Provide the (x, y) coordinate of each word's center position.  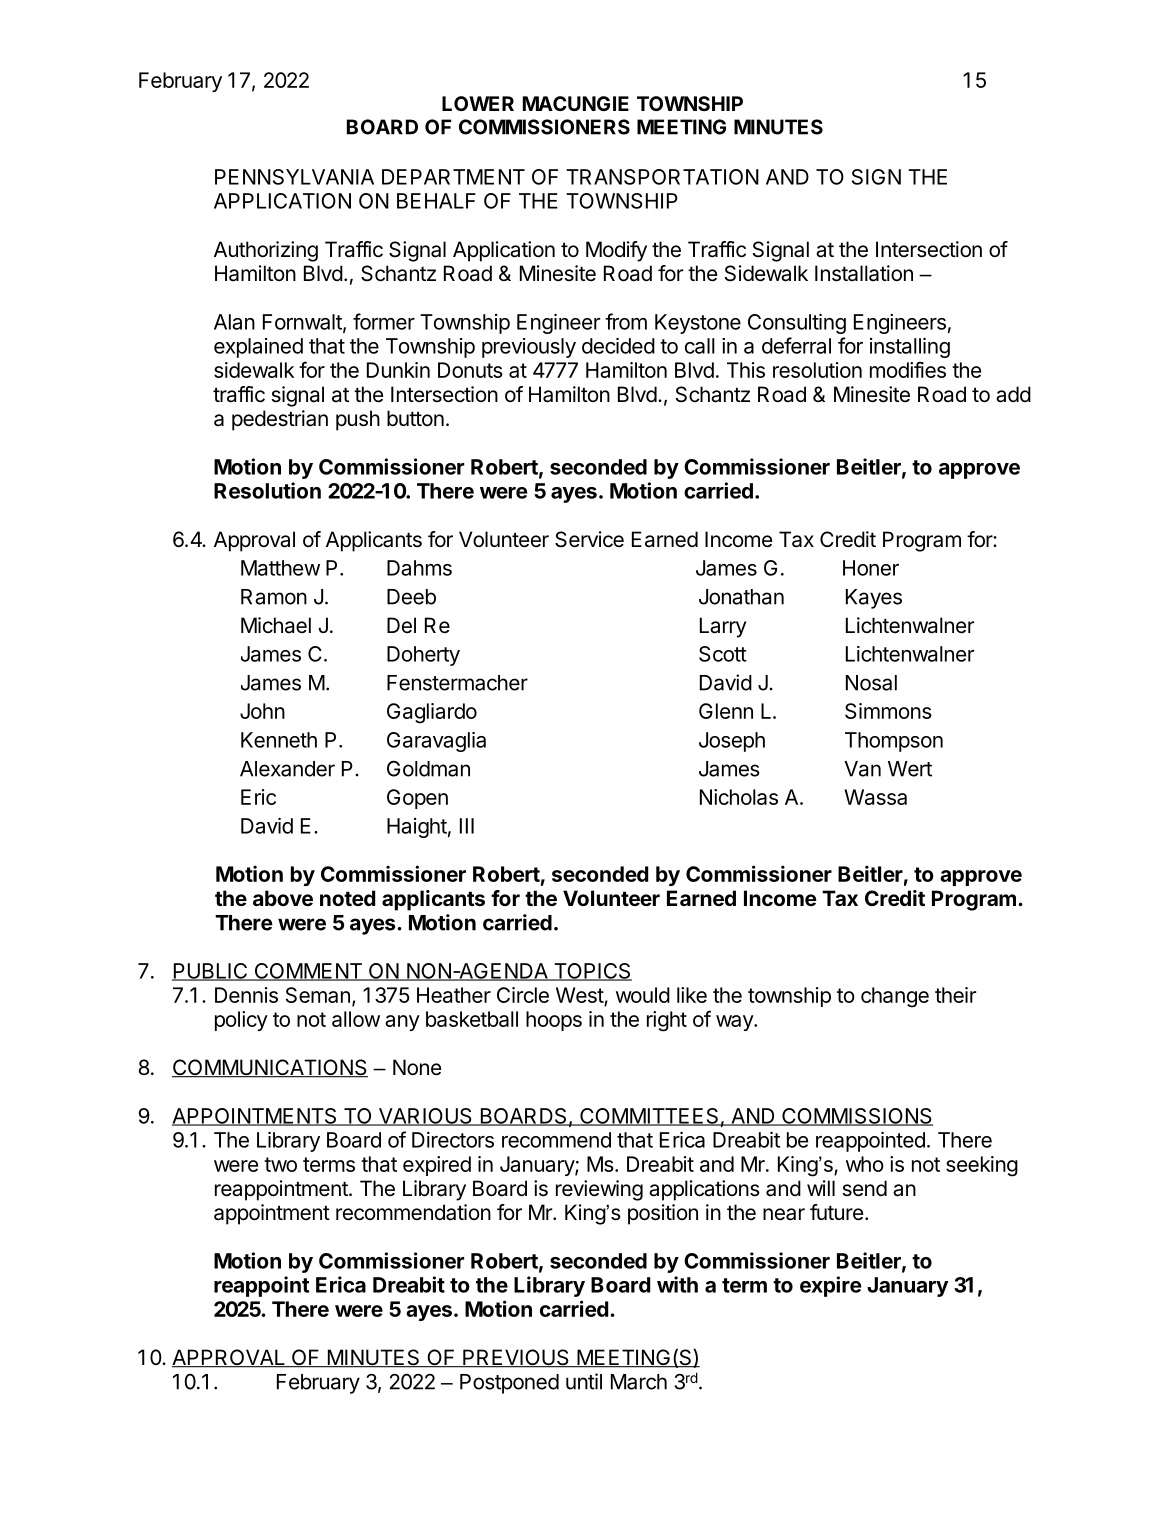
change (895, 997)
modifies (908, 369)
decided (618, 346)
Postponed (509, 1384)
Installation (864, 273)
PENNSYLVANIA (294, 177)
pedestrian (280, 420)
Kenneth (279, 740)
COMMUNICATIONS (270, 1068)
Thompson (894, 742)
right (667, 1021)
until (584, 1381)
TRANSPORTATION (662, 177)
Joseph (732, 742)
